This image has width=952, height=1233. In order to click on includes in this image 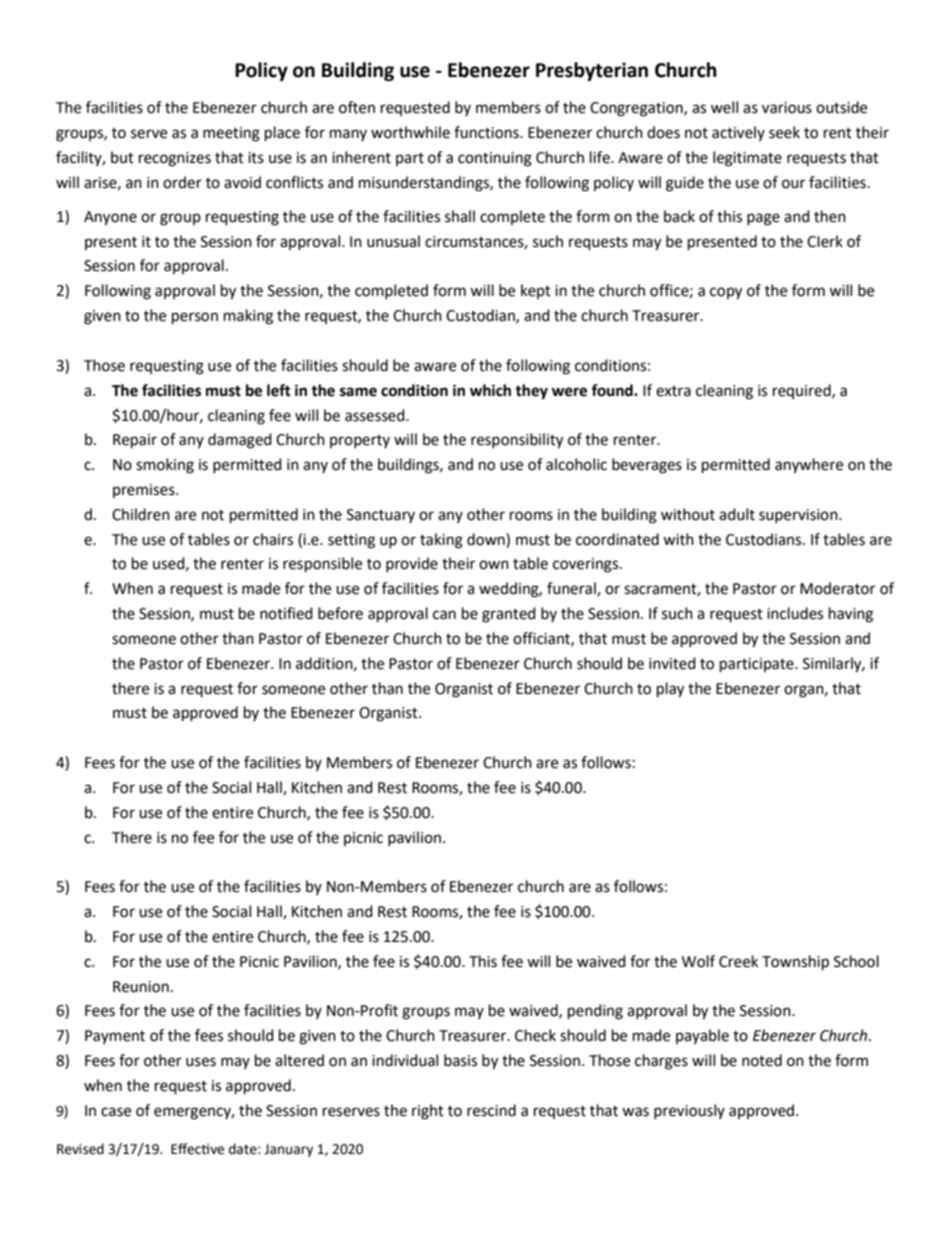, I will do `click(795, 613)`.
